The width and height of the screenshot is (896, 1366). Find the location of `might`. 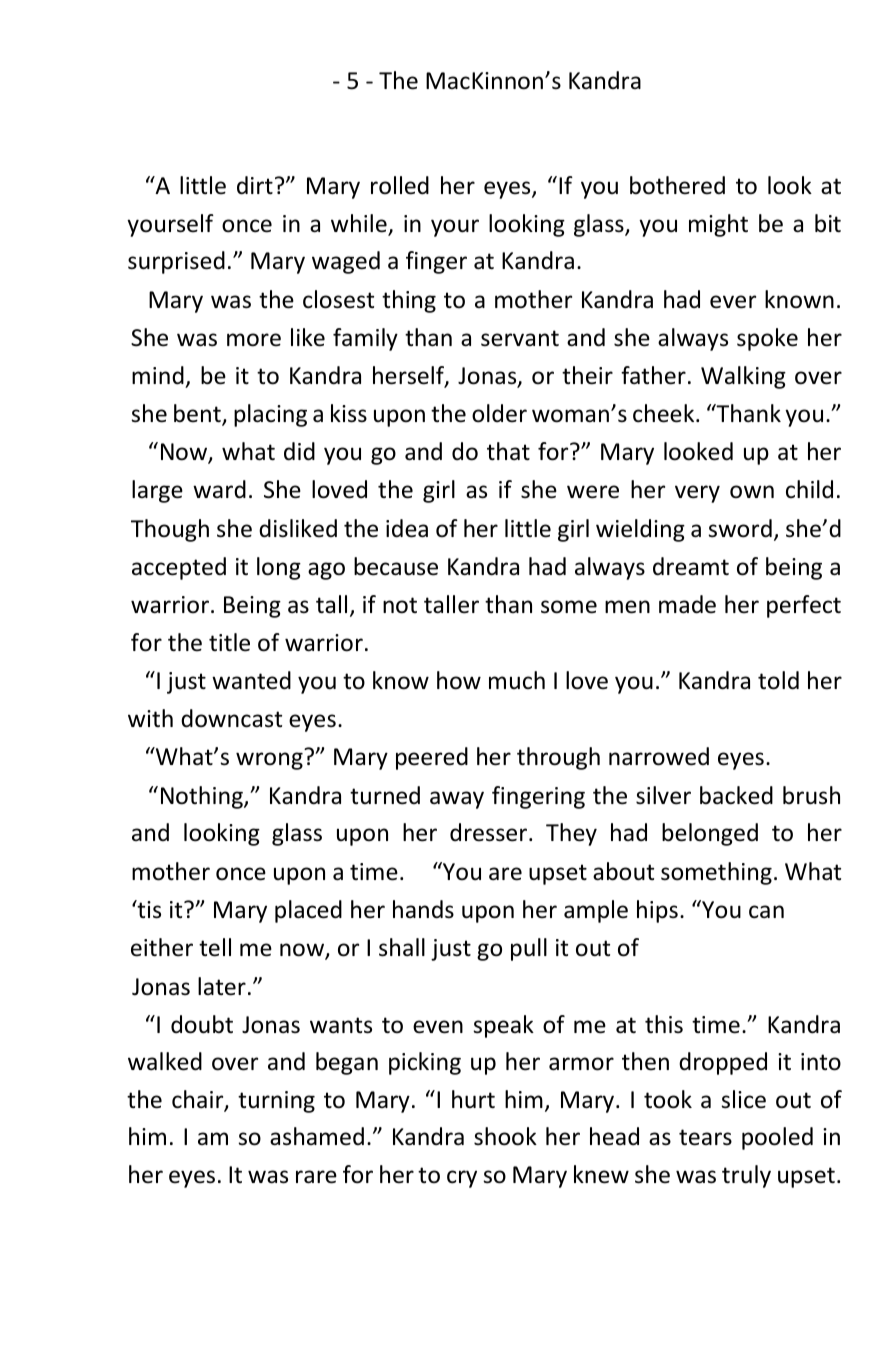

might is located at coordinates (718, 225).
